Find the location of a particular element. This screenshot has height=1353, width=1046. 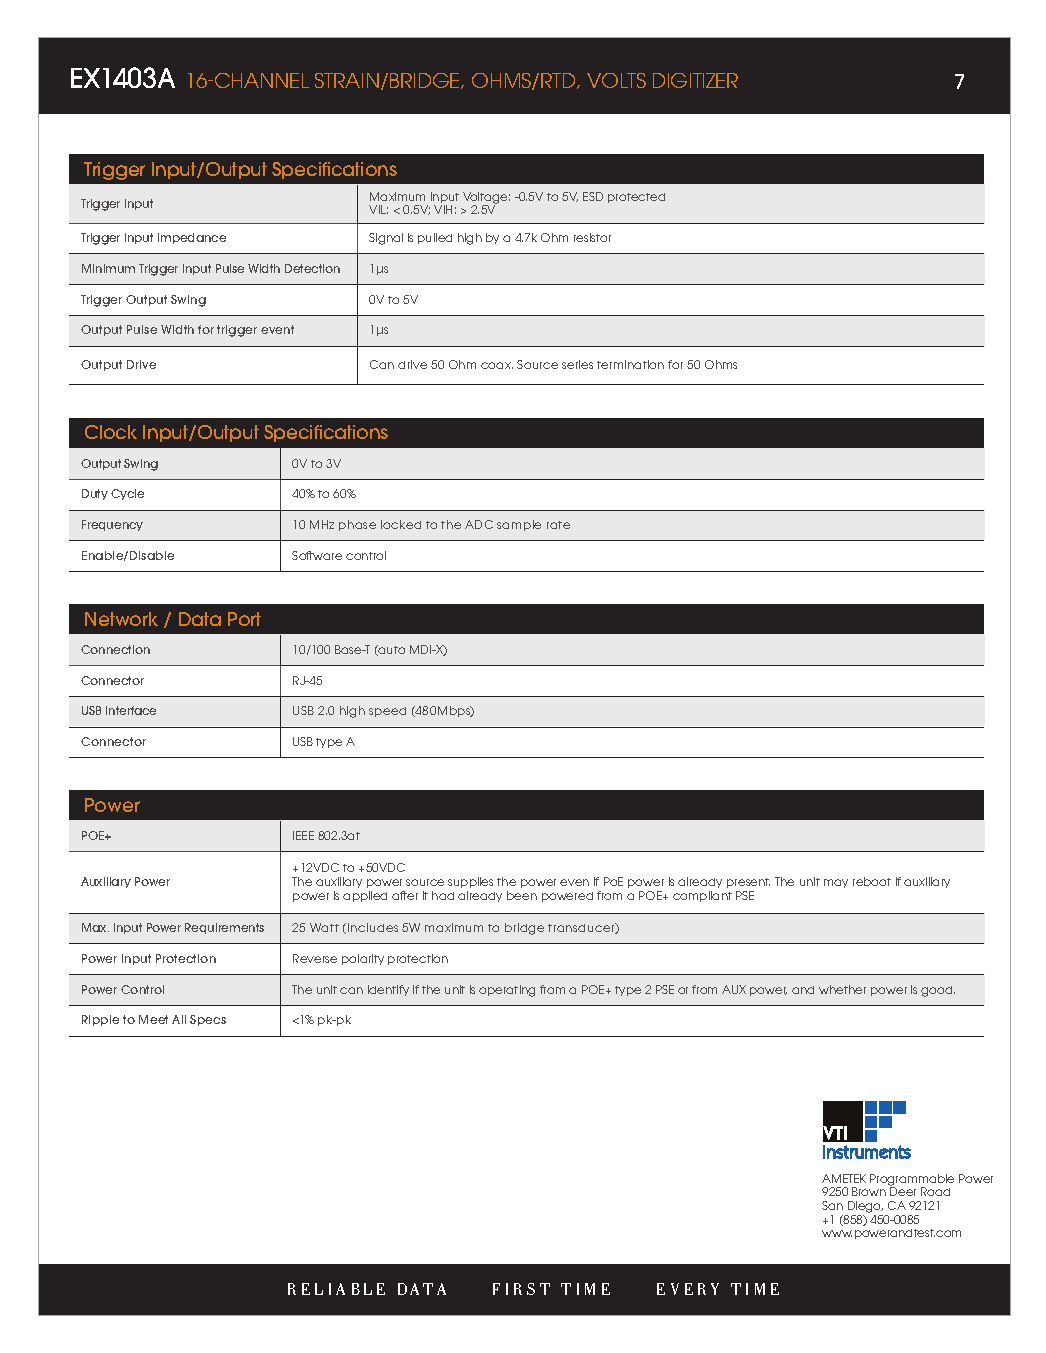

sample is located at coordinates (519, 525).
